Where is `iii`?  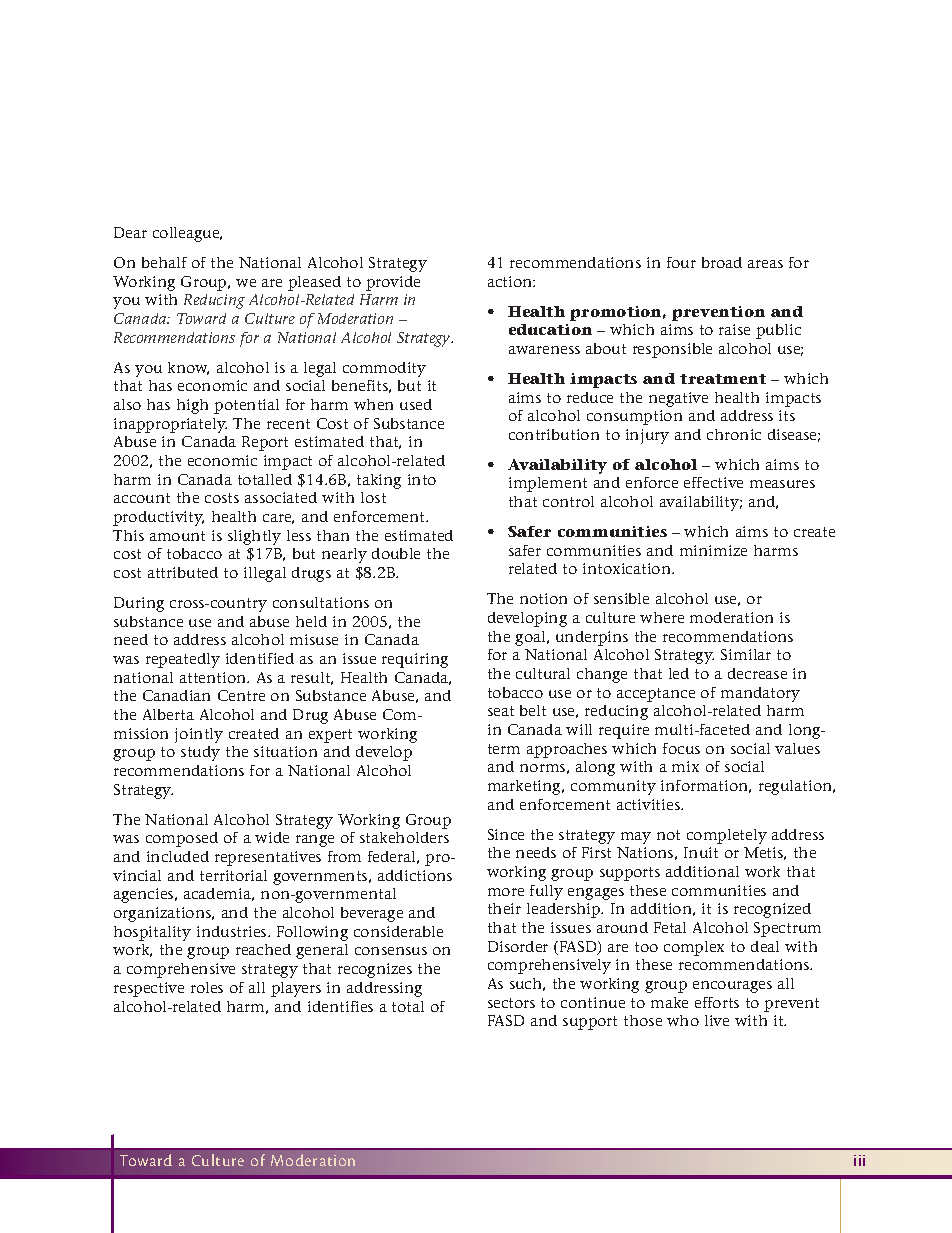 iii is located at coordinates (859, 1160).
